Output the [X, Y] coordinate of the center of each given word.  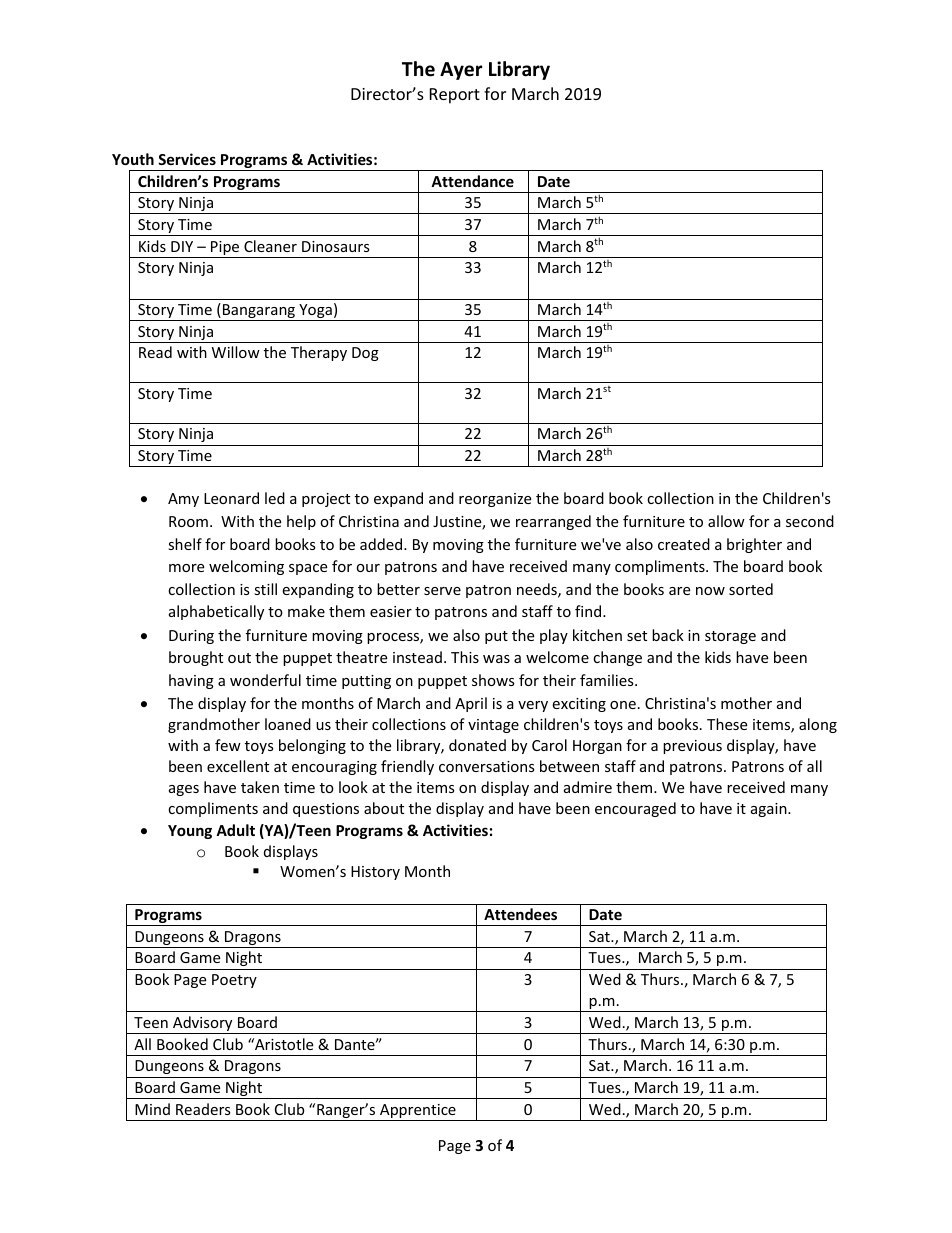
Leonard [231, 498]
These [727, 724]
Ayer [461, 71]
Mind [152, 1109]
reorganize [495, 500]
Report [455, 96]
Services [187, 159]
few [228, 745]
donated [477, 745]
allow [726, 521]
